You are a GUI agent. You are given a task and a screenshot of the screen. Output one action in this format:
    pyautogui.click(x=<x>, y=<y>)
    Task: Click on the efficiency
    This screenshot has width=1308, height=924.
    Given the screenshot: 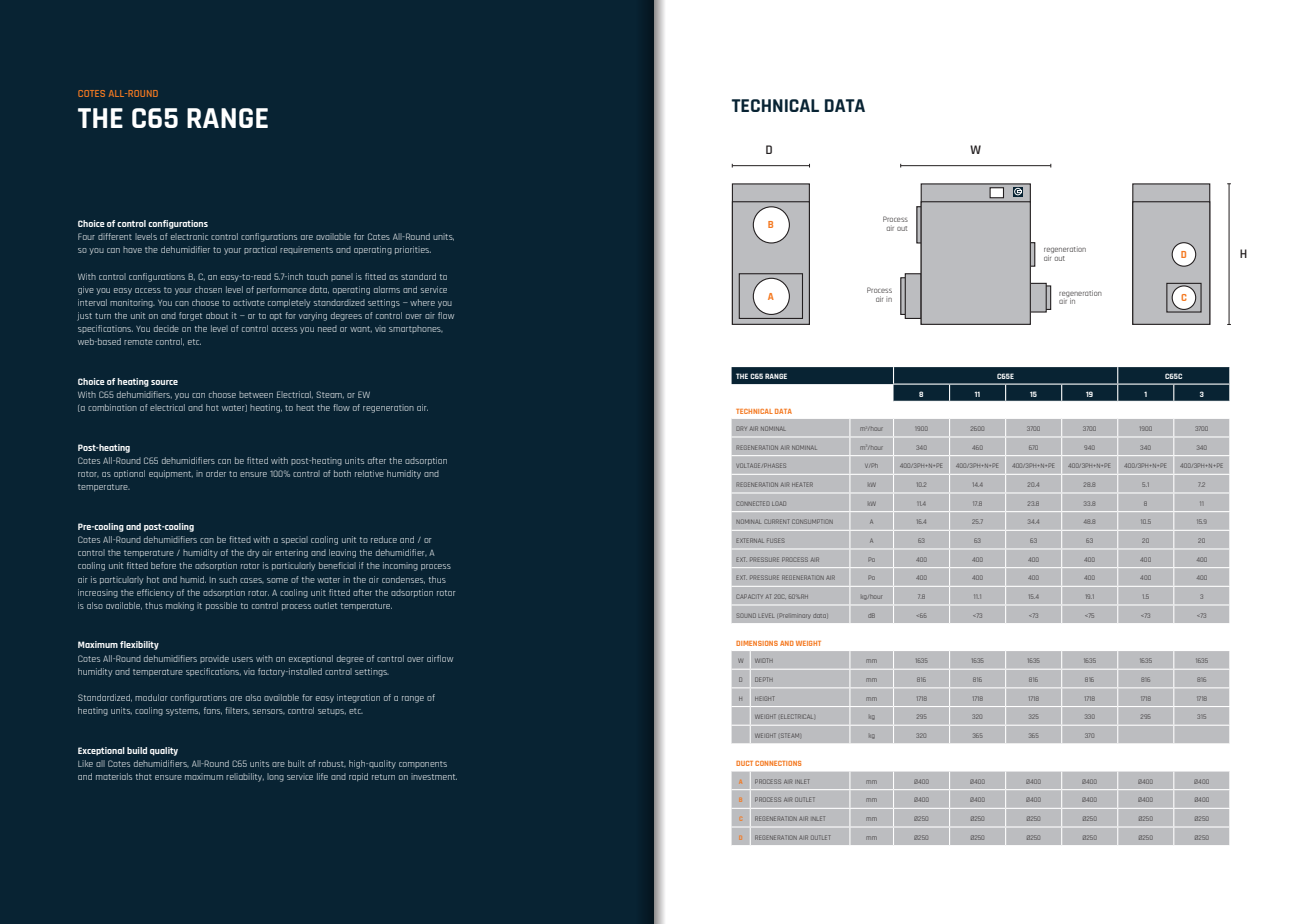 What is the action you would take?
    pyautogui.click(x=155, y=593)
